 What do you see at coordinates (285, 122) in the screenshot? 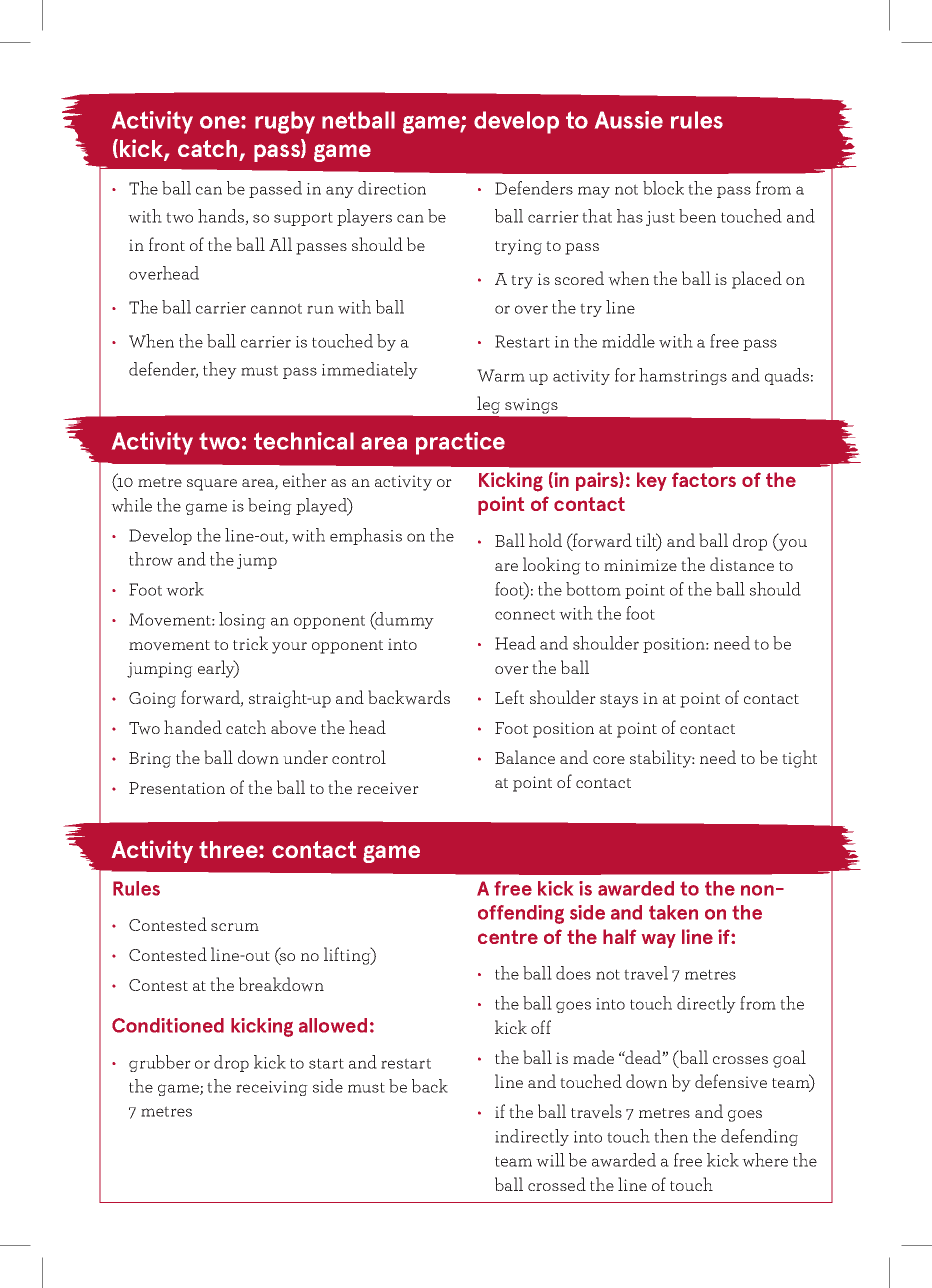
I see `rugby` at bounding box center [285, 122].
